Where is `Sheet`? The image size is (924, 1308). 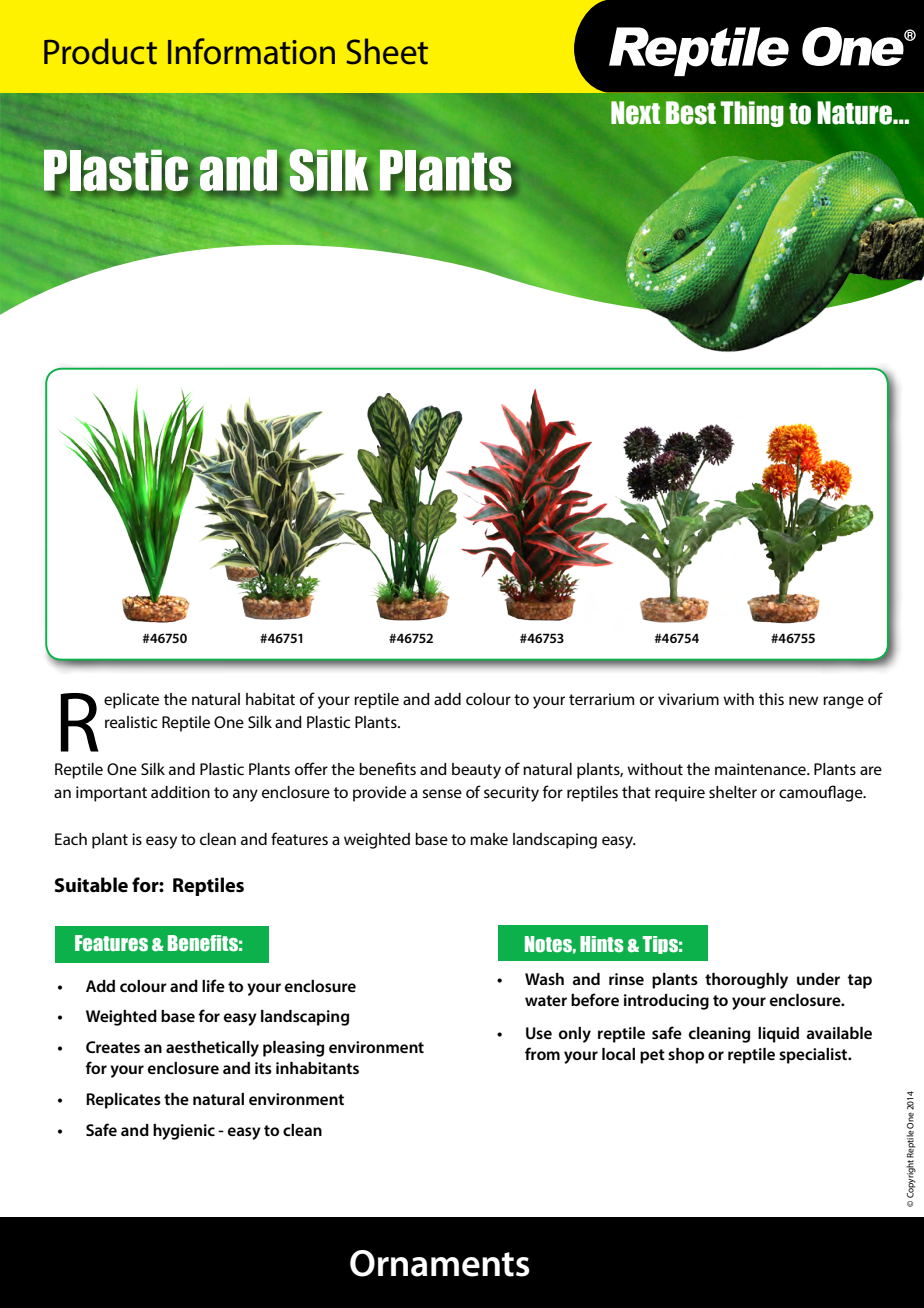
Sheet is located at coordinates (387, 51).
